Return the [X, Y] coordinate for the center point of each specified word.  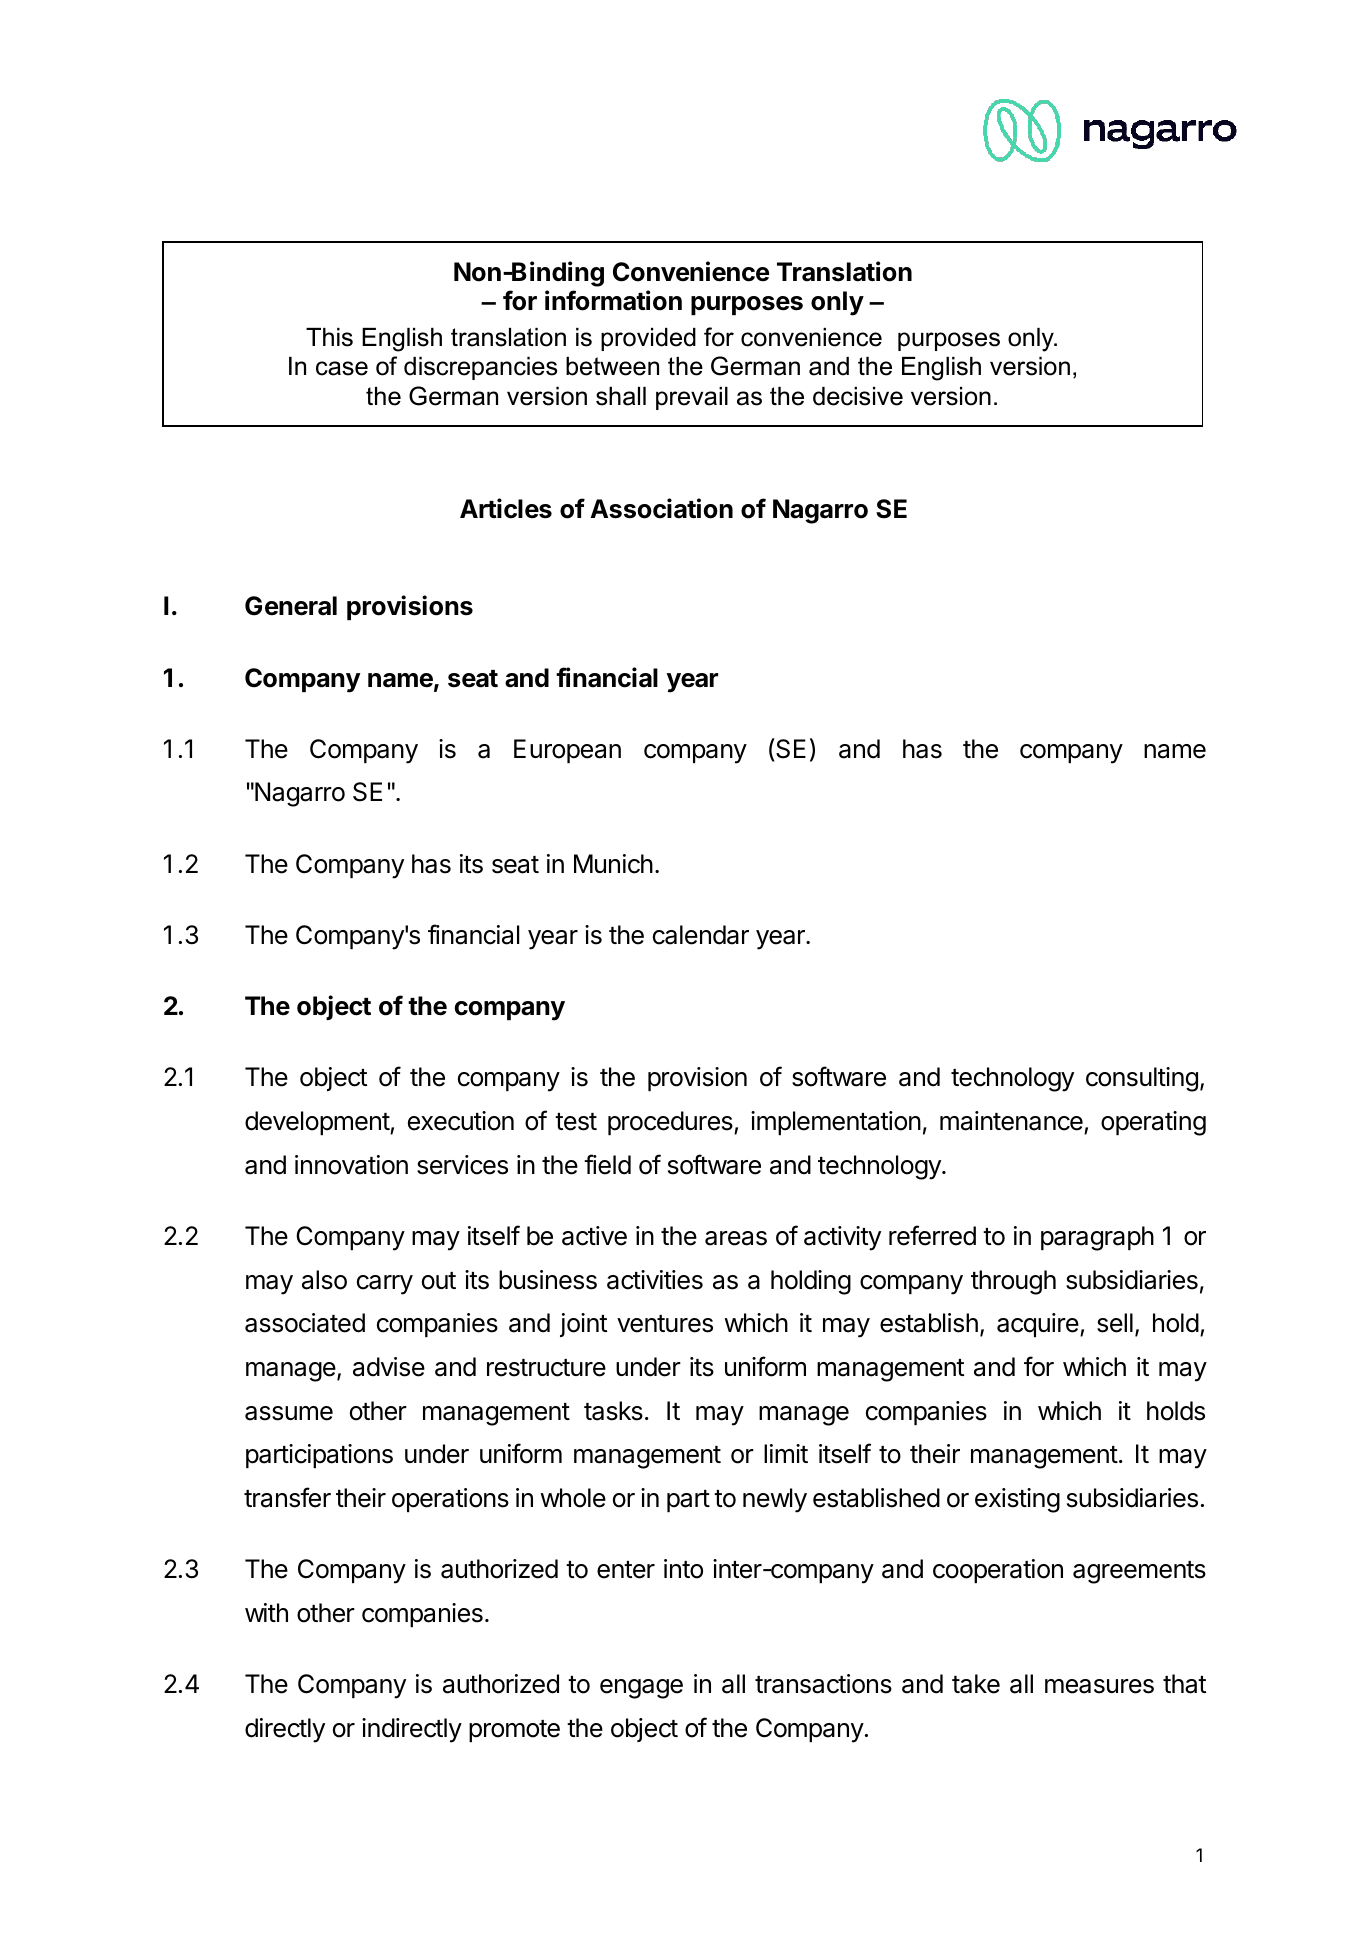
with [266, 1612]
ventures [665, 1324]
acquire [1039, 1325]
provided [648, 339]
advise [389, 1367]
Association [661, 508]
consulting [1142, 1079]
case [342, 368]
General [291, 606]
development [318, 1123]
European [567, 751]
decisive [858, 396]
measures [1099, 1686]
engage [641, 1689]
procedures [671, 1123]
